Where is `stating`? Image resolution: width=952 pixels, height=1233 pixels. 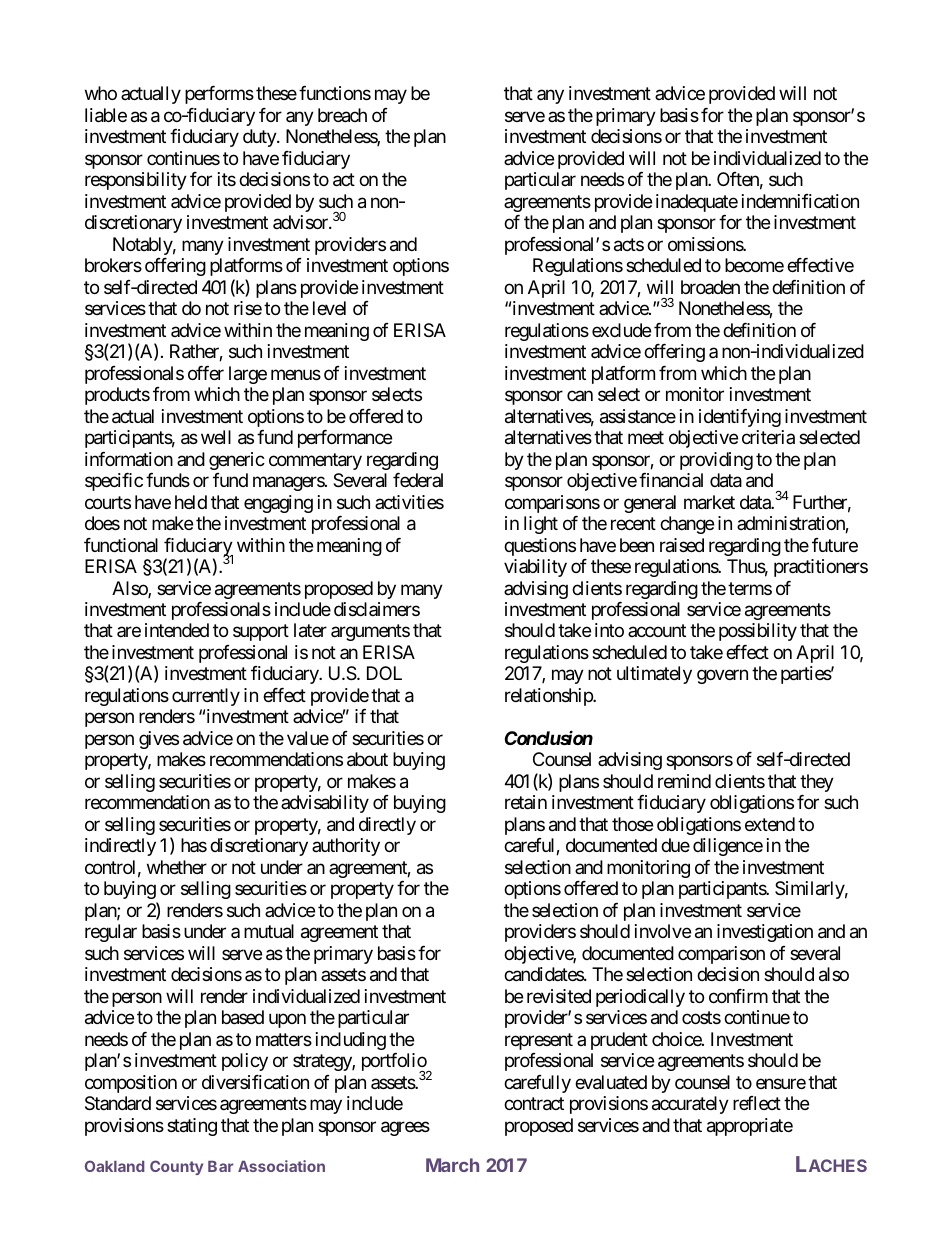
stating is located at coordinates (192, 1127).
